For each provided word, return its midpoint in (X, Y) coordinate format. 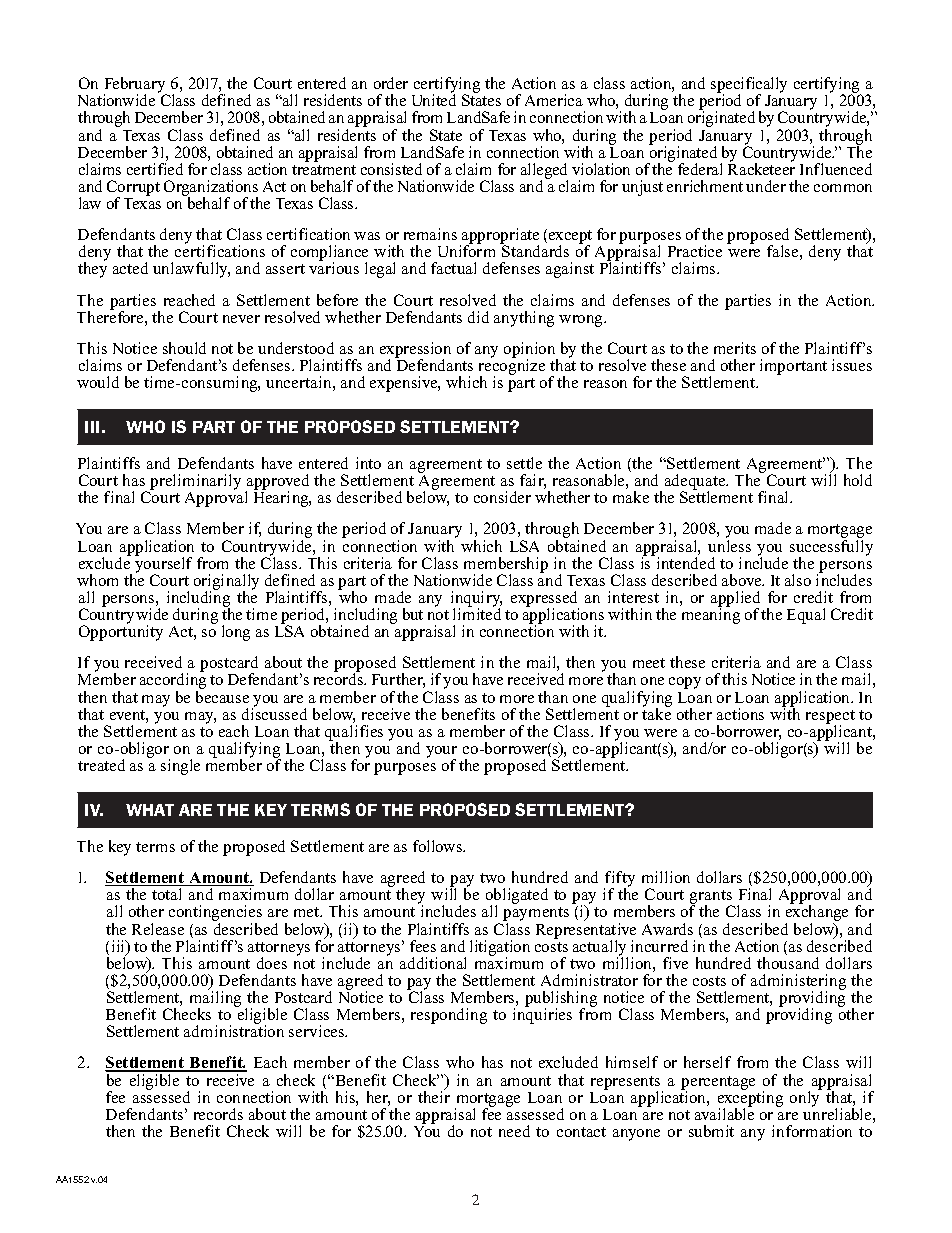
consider (502, 497)
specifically (749, 86)
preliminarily (194, 483)
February (136, 86)
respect (830, 718)
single (180, 767)
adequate (696, 483)
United (434, 99)
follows (439, 846)
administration (234, 1030)
